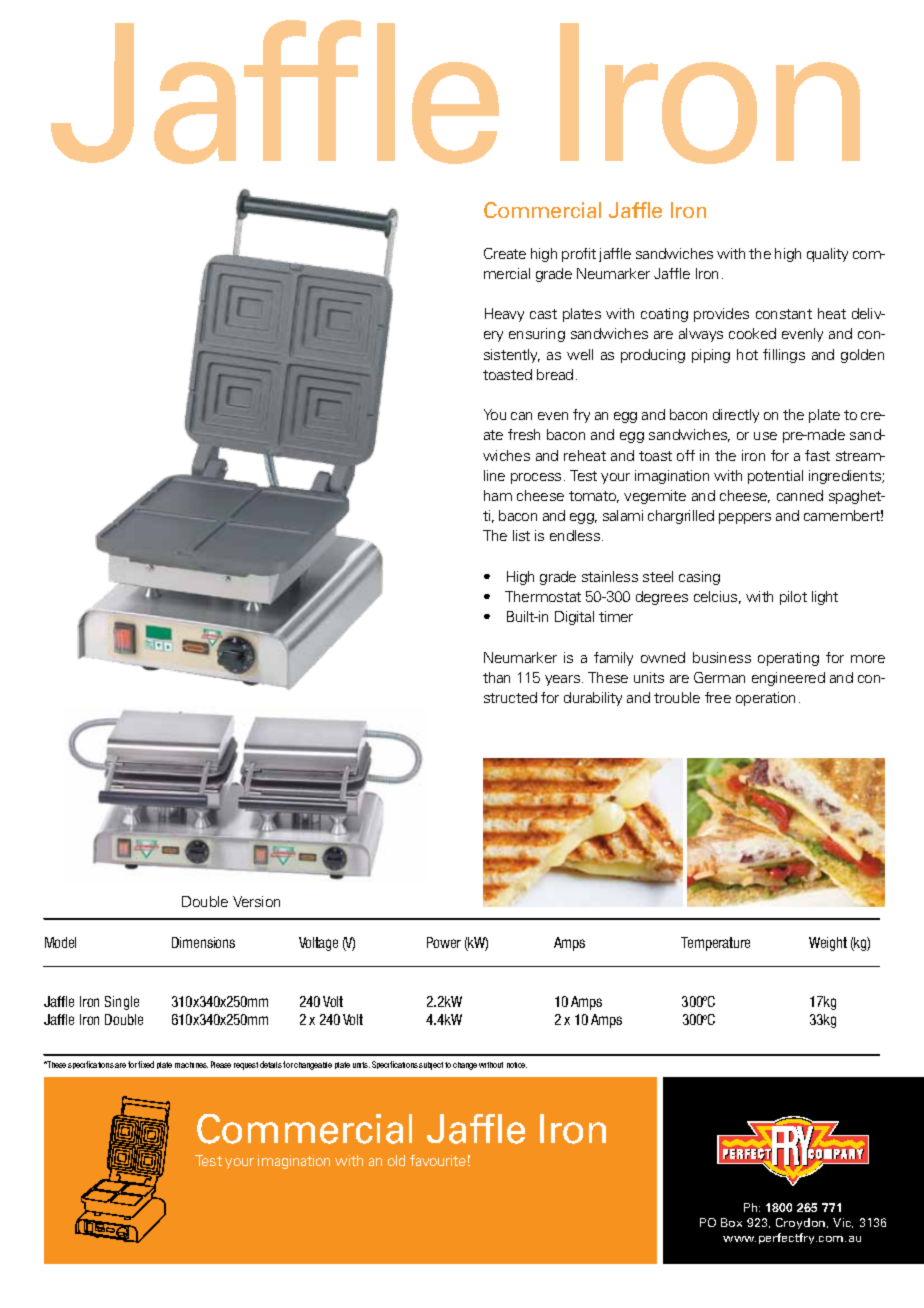 This document has height=1308, width=924. I want to click on Heavy, so click(504, 315).
